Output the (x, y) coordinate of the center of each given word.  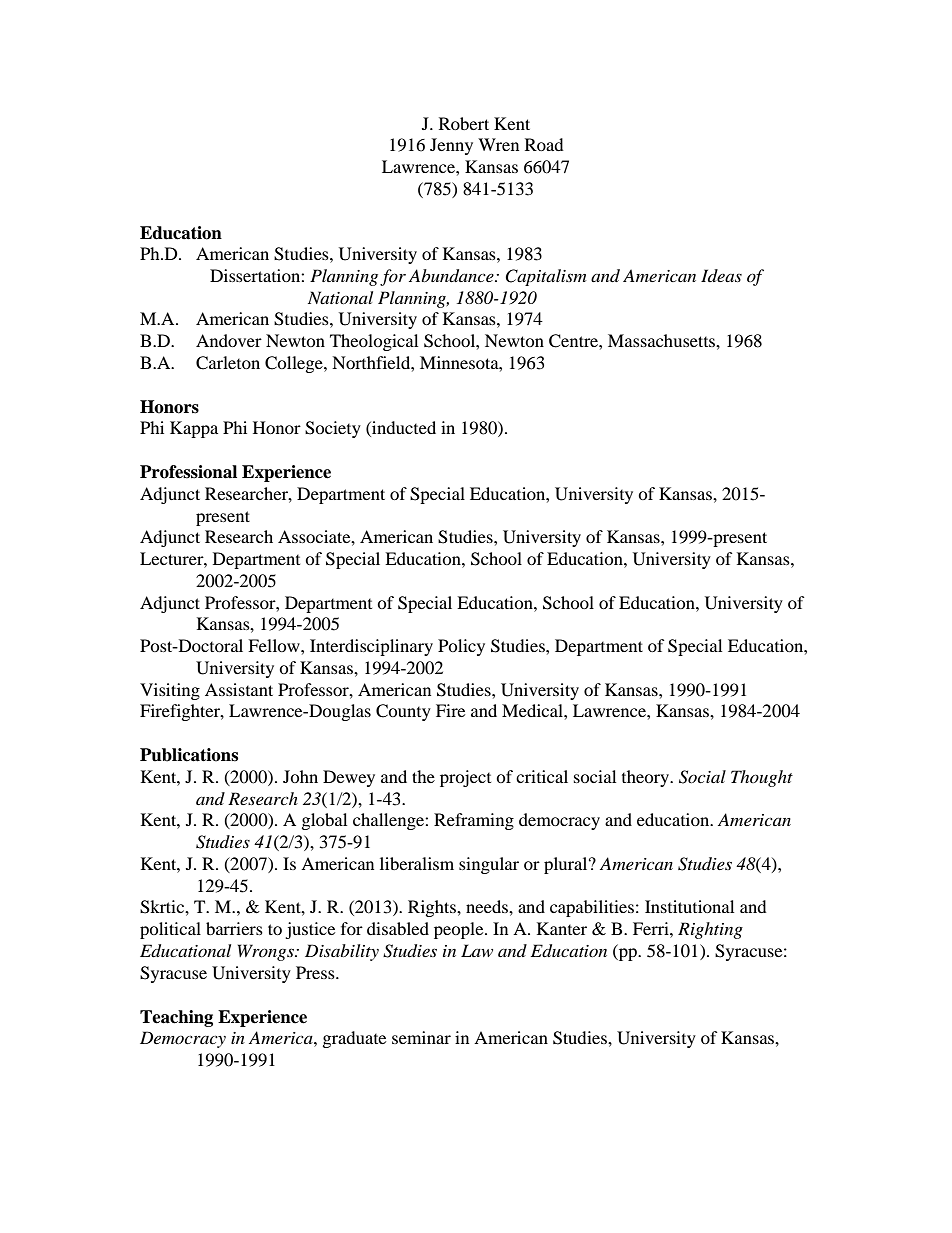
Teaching (176, 1018)
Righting (710, 930)
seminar (421, 1037)
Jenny (451, 146)
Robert (464, 123)
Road (544, 144)
